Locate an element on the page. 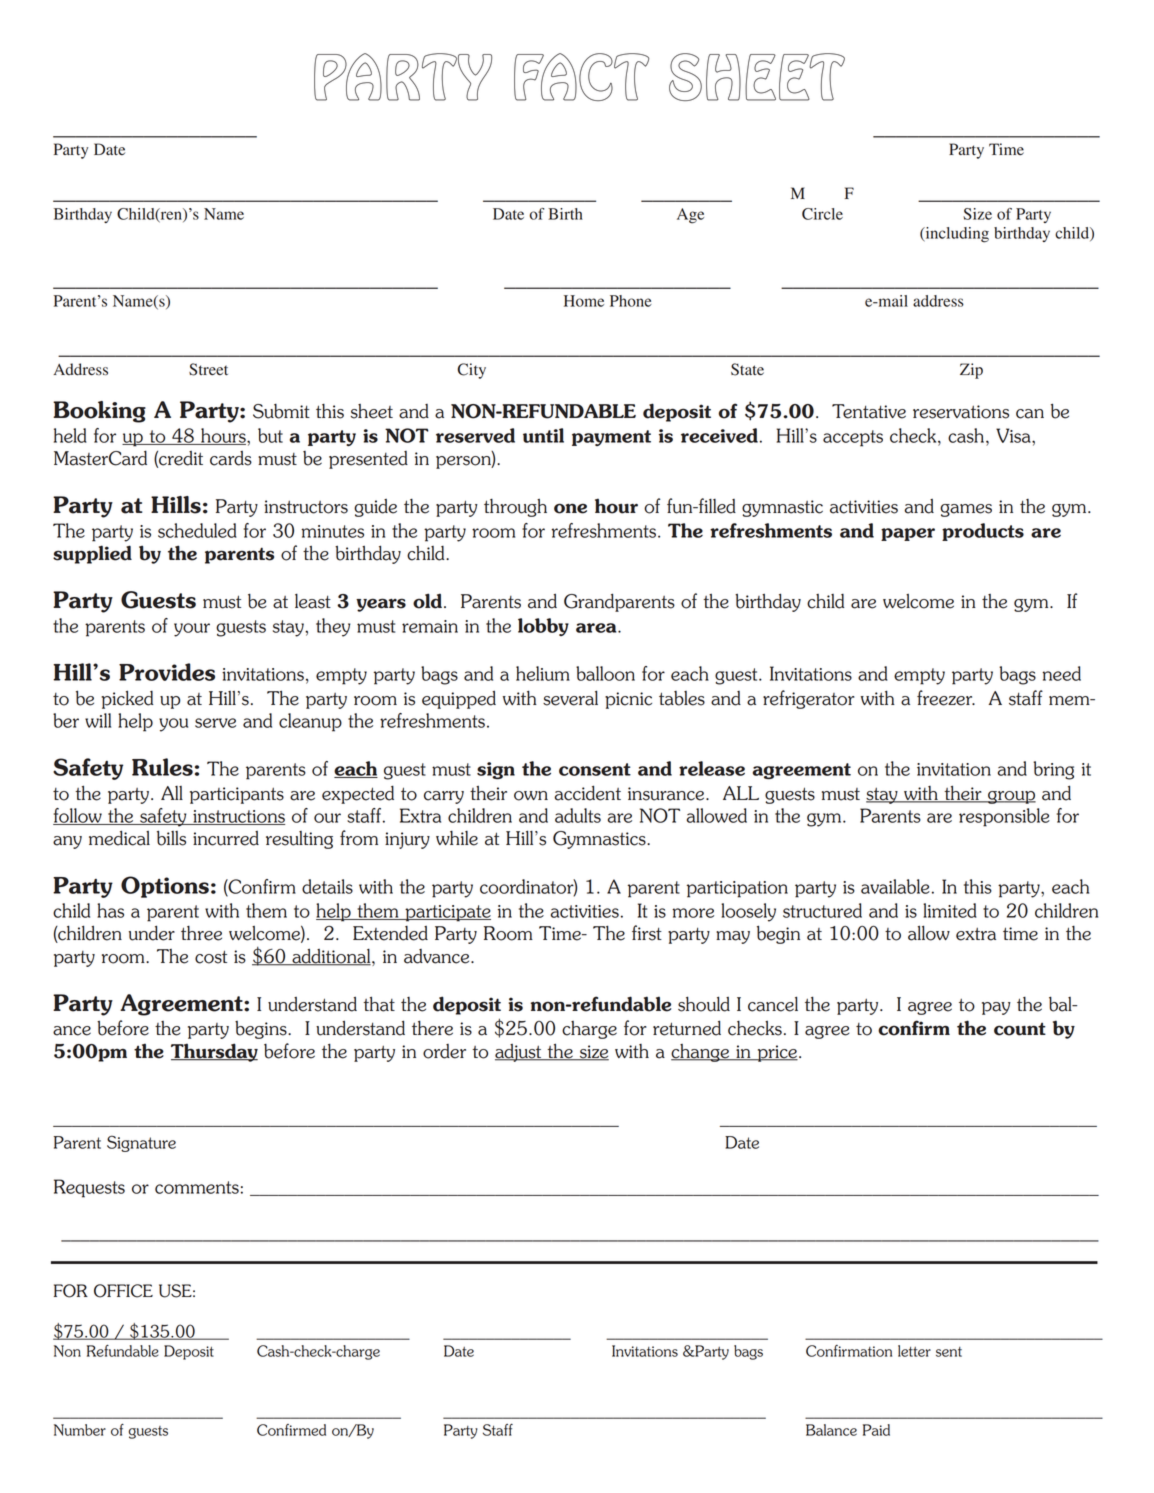 The height and width of the image is (1493, 1154). Street is located at coordinates (208, 369).
